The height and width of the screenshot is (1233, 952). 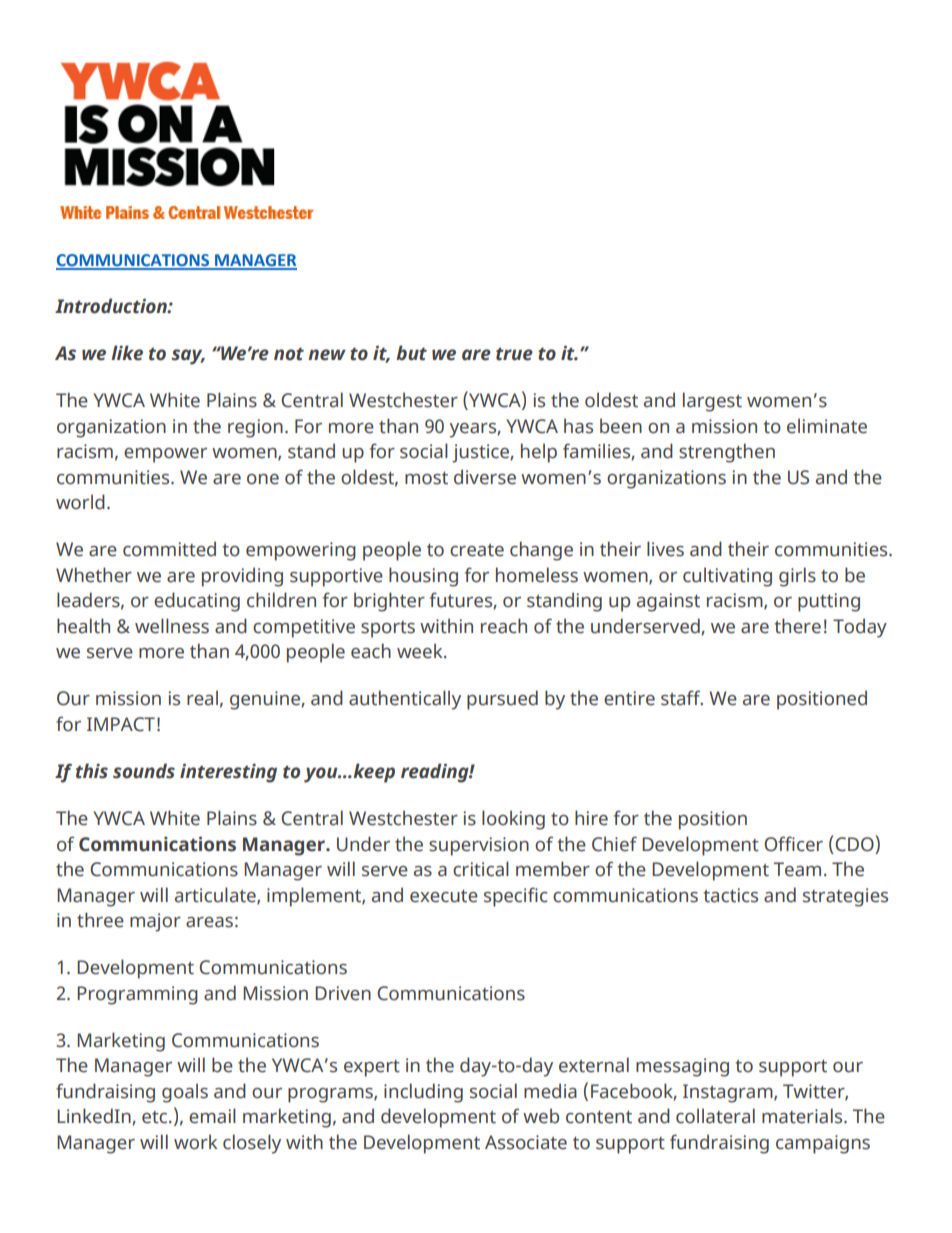 What do you see at coordinates (731, 895) in the screenshot?
I see `tactics` at bounding box center [731, 895].
